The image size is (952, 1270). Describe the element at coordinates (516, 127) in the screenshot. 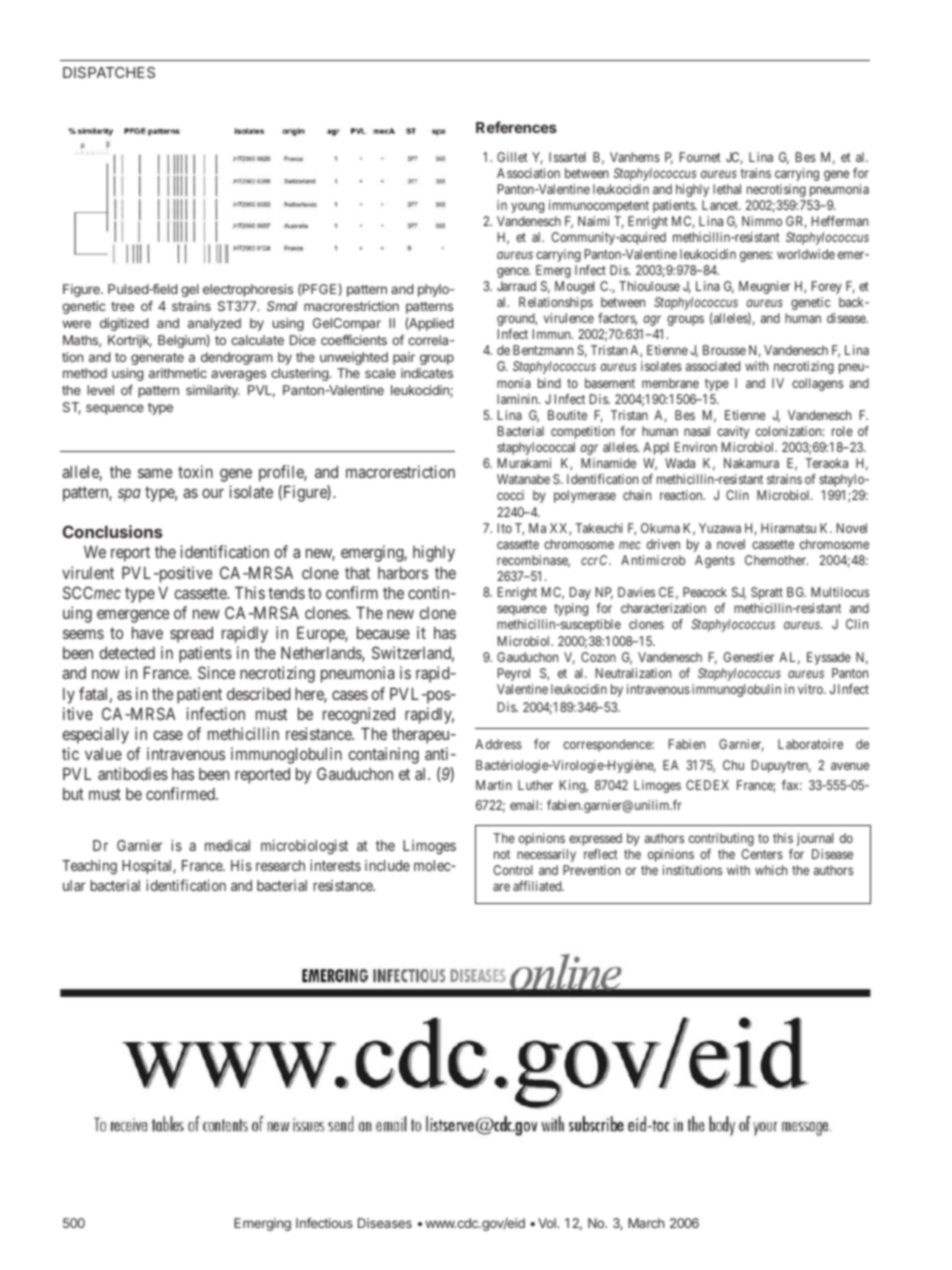

I see `References` at that location.
